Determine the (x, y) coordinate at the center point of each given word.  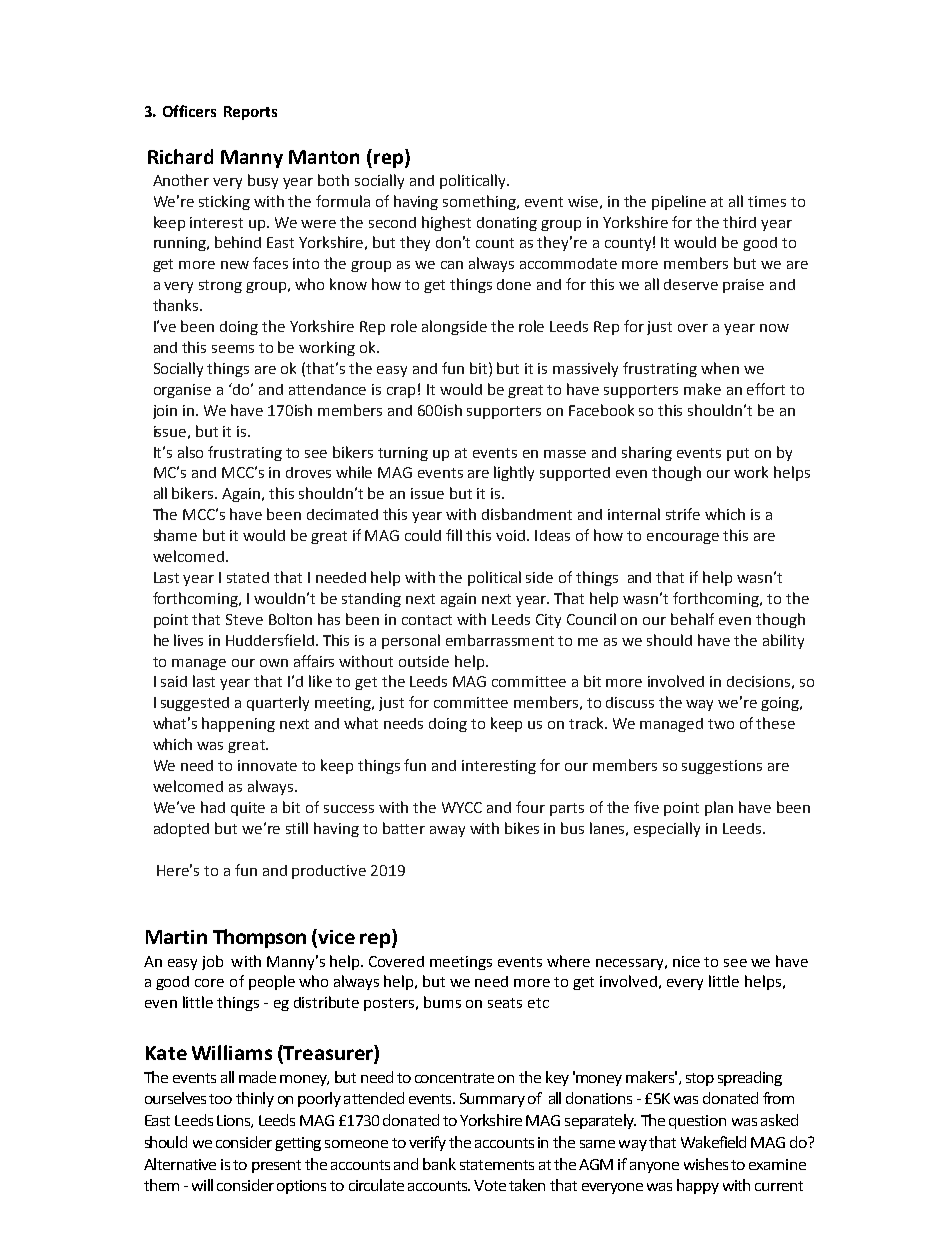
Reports (250, 113)
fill (454, 535)
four (530, 807)
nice (686, 961)
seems (233, 349)
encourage (683, 538)
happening (238, 724)
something (481, 202)
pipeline (679, 202)
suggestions (722, 767)
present (276, 1166)
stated (248, 577)
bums (442, 1002)
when (720, 368)
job (212, 962)
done (514, 284)
